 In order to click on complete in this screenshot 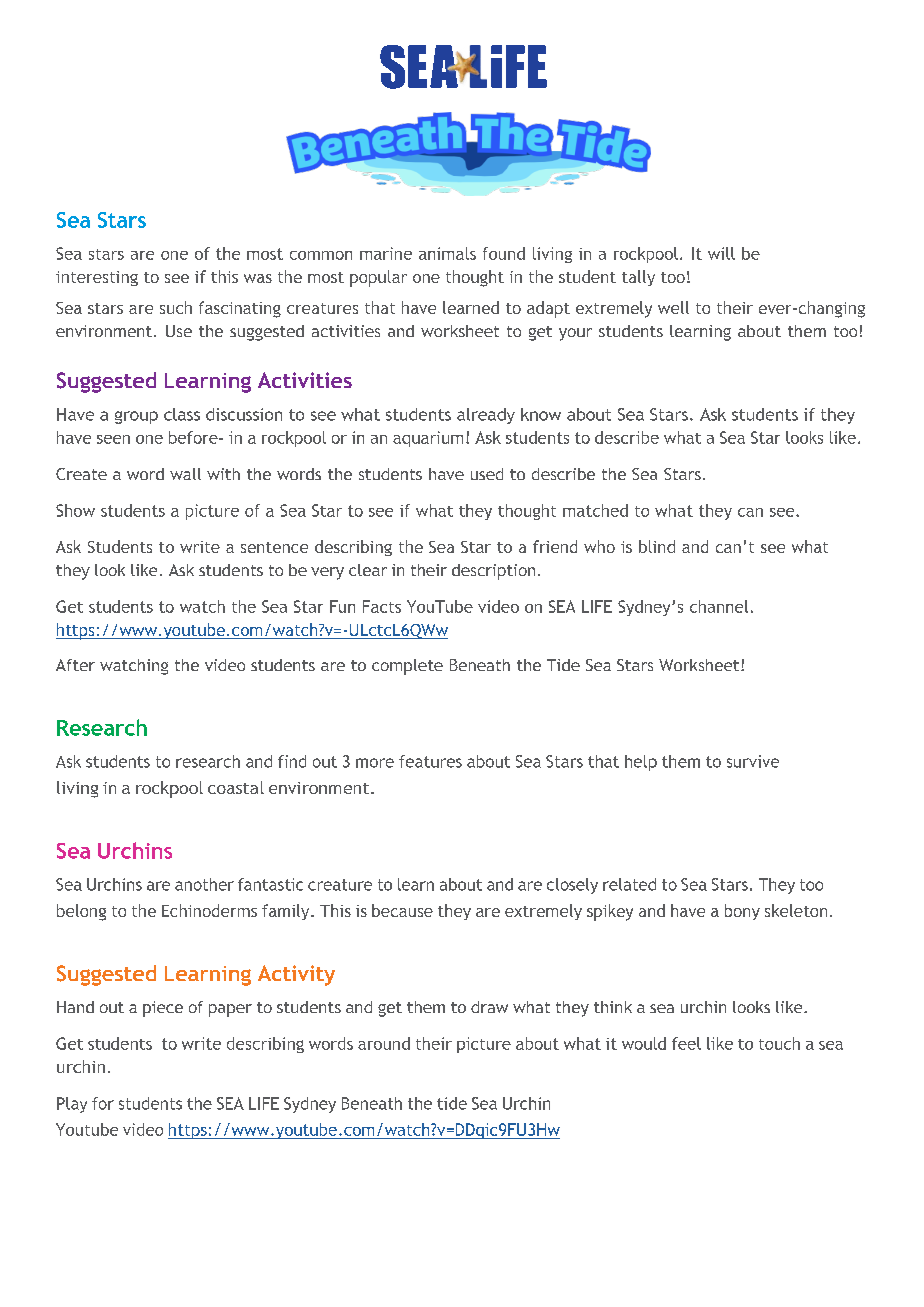, I will do `click(407, 667)`.
